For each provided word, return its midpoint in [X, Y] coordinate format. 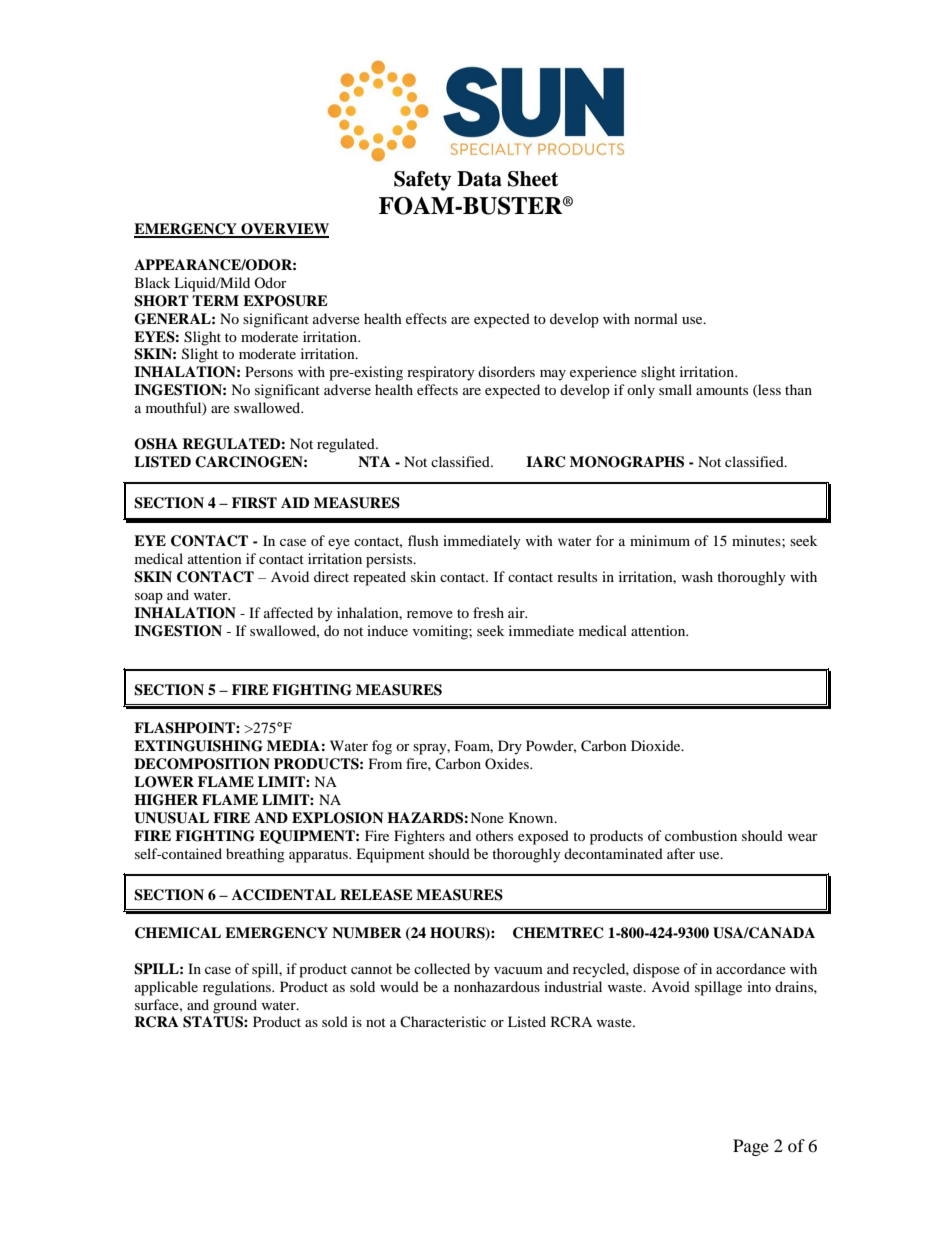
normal [656, 318]
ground [235, 1006]
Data [479, 179]
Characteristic [443, 1021]
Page [751, 1147]
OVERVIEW [284, 230]
